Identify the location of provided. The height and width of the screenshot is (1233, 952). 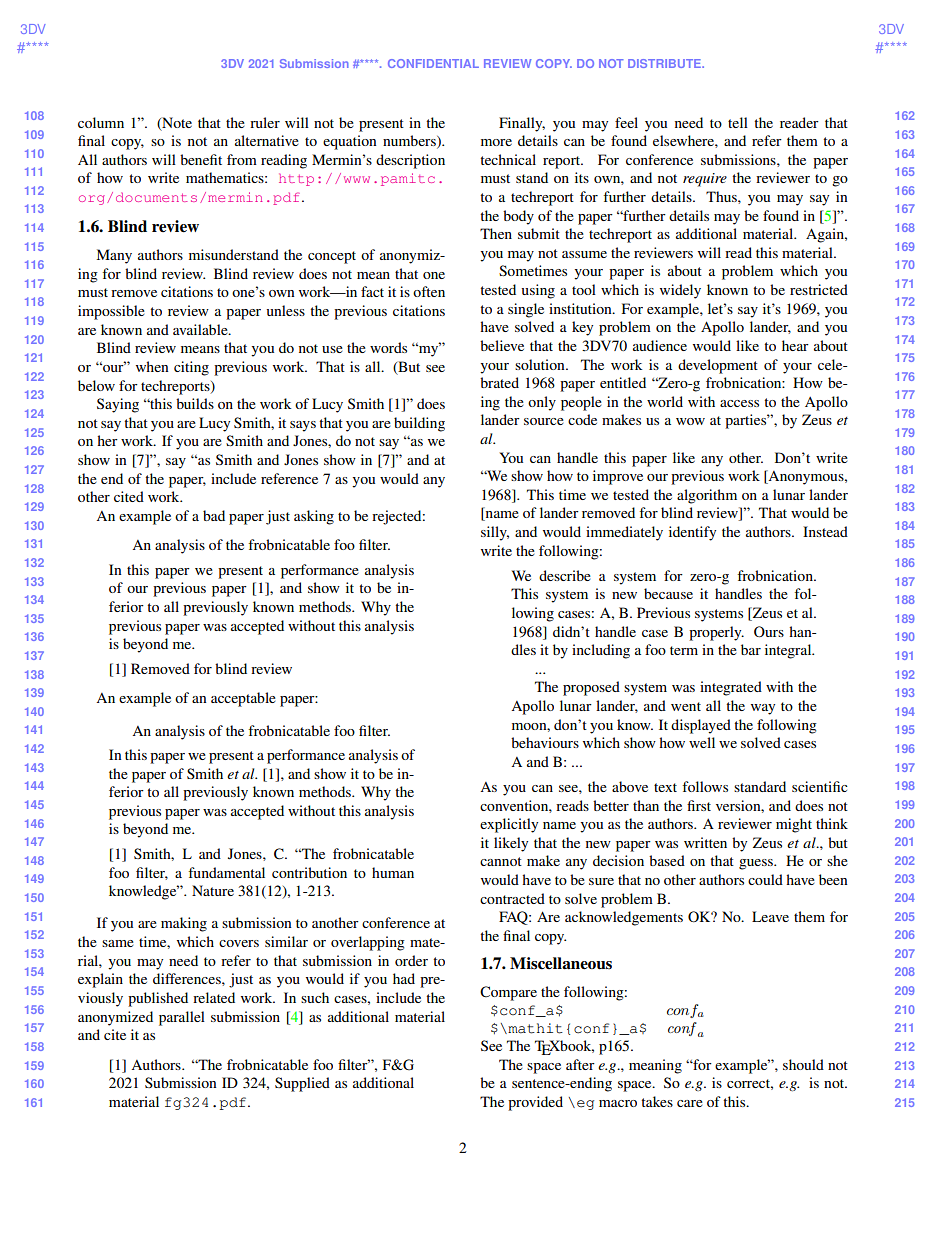
(535, 1103).
